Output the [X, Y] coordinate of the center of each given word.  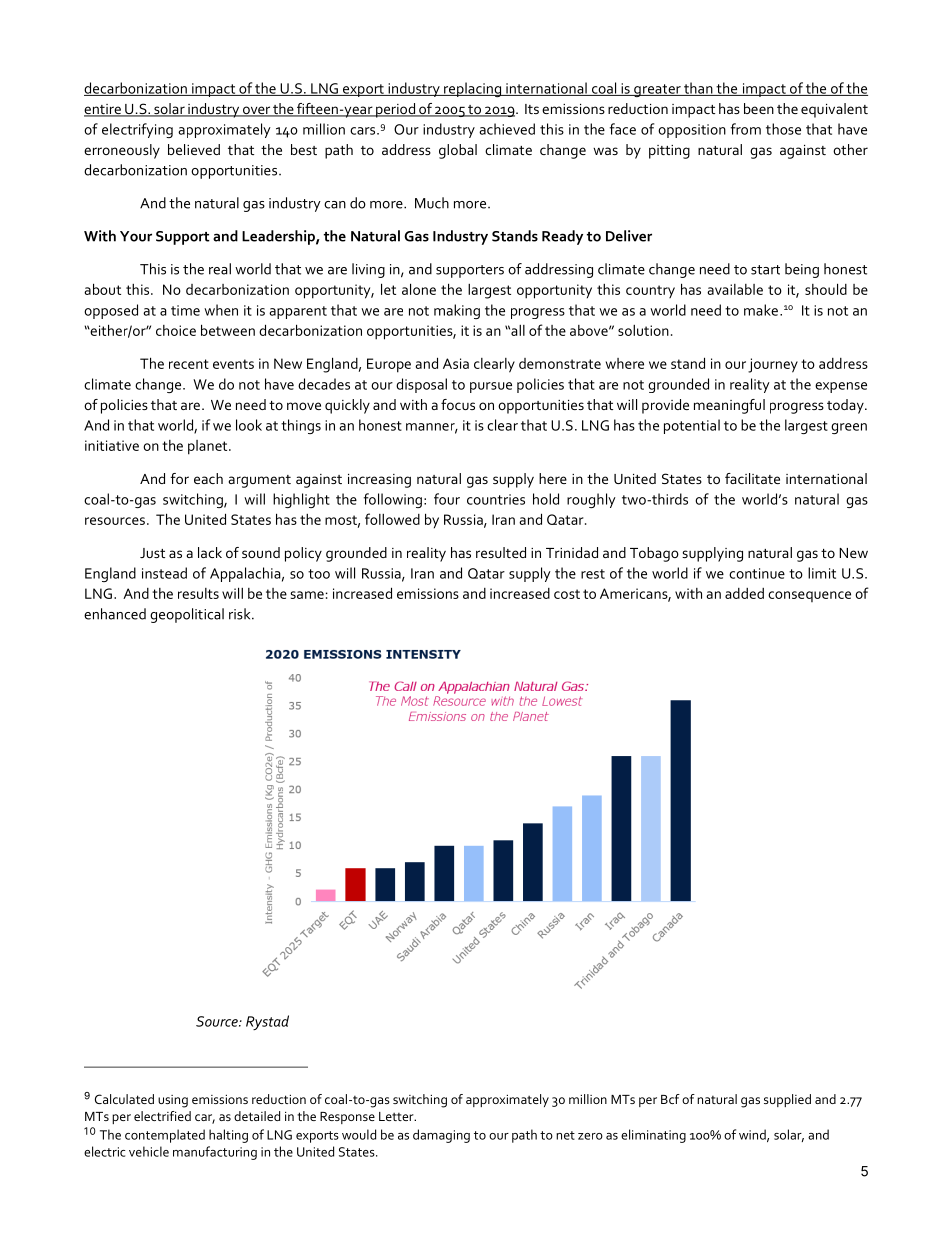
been [759, 108]
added [744, 593]
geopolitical [187, 615]
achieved [507, 129]
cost [567, 594]
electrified [162, 1116]
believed [194, 149]
